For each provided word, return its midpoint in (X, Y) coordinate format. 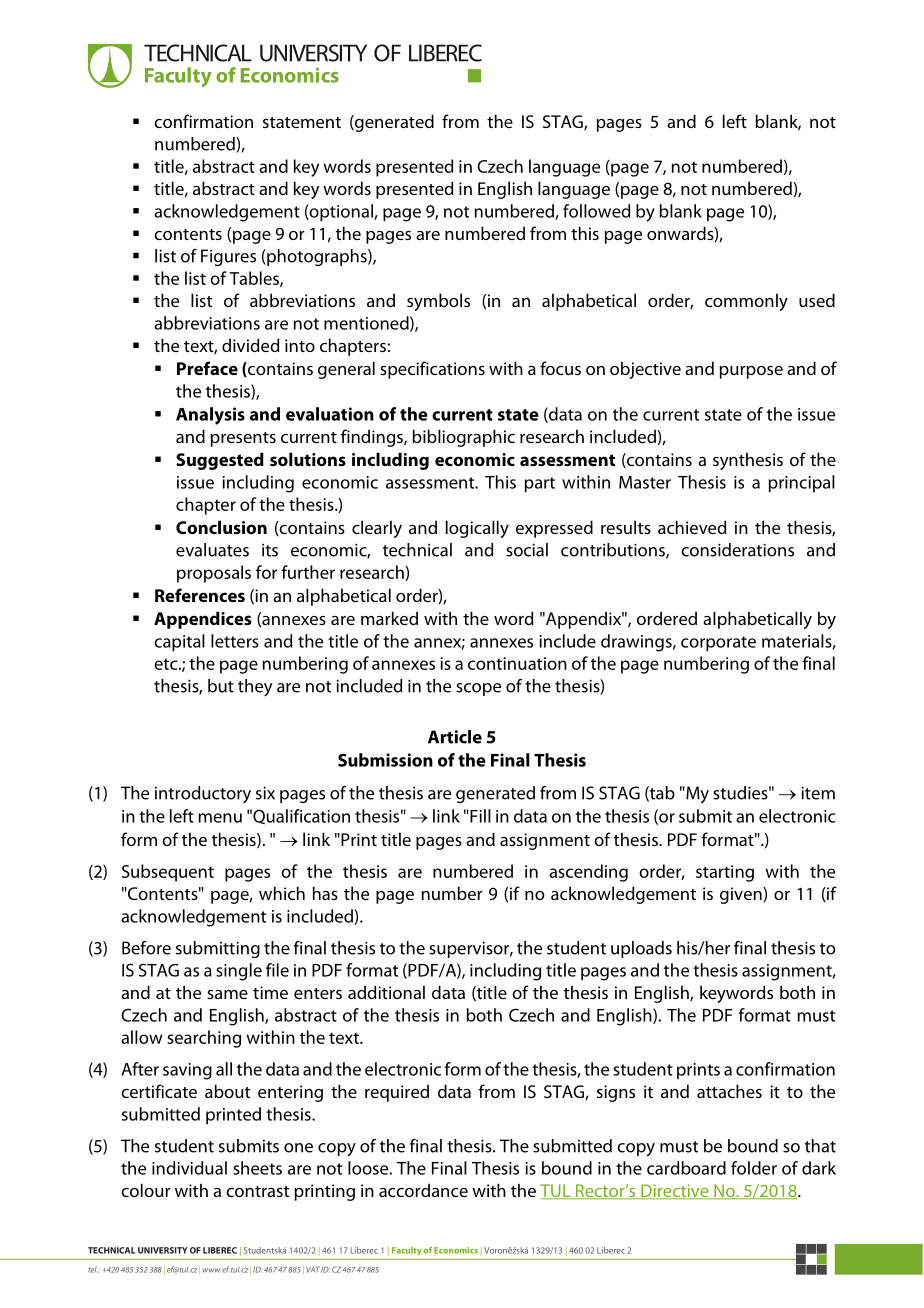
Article (455, 737)
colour (146, 1190)
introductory (203, 794)
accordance (423, 1190)
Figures (228, 257)
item (818, 793)
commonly (746, 302)
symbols (438, 302)
